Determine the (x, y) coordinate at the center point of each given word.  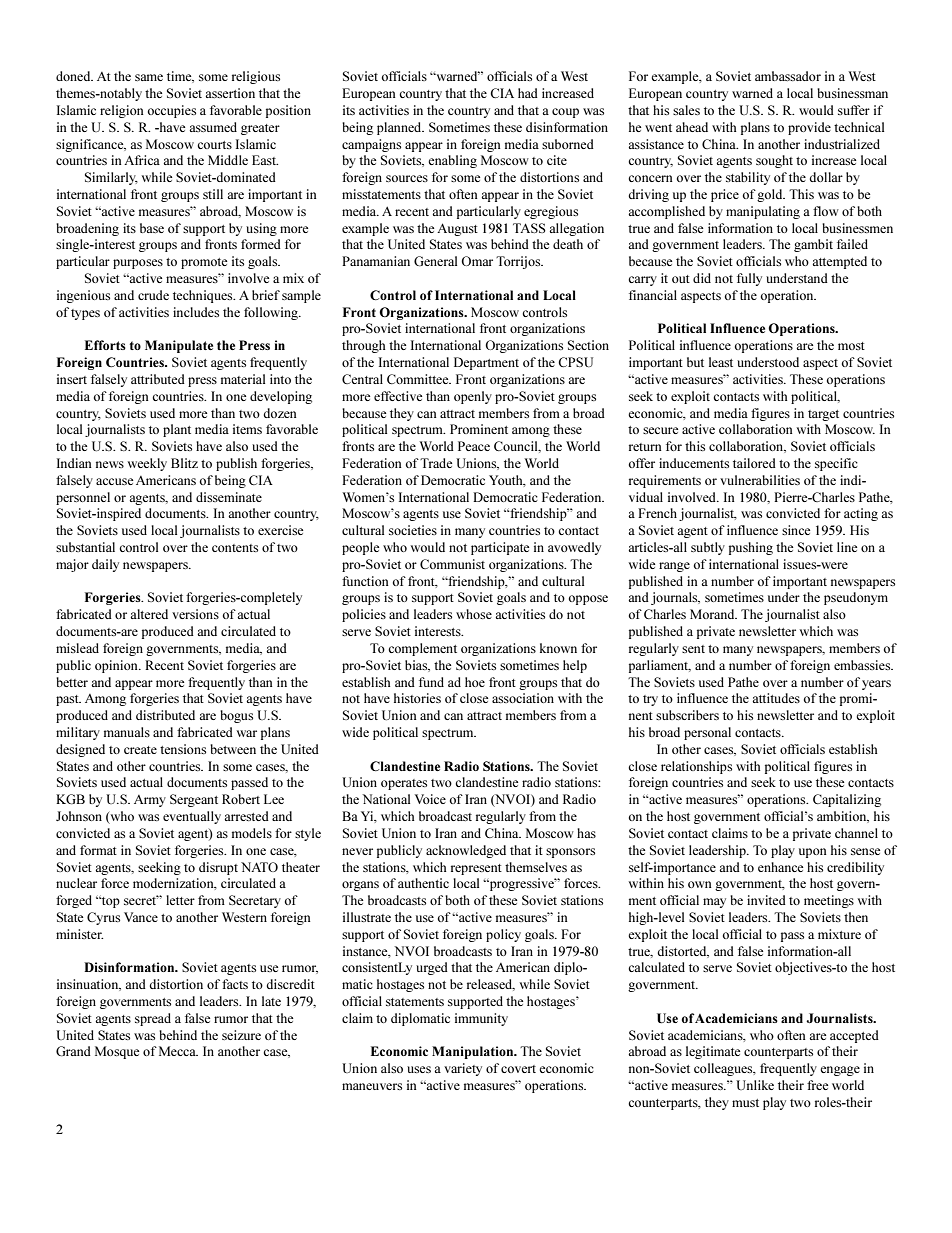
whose (474, 614)
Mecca (178, 1051)
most (851, 346)
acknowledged (466, 851)
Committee (419, 379)
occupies (172, 111)
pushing (751, 548)
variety (463, 1069)
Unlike (755, 1085)
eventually (192, 817)
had (528, 93)
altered (149, 614)
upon (813, 853)
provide (809, 128)
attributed (158, 379)
